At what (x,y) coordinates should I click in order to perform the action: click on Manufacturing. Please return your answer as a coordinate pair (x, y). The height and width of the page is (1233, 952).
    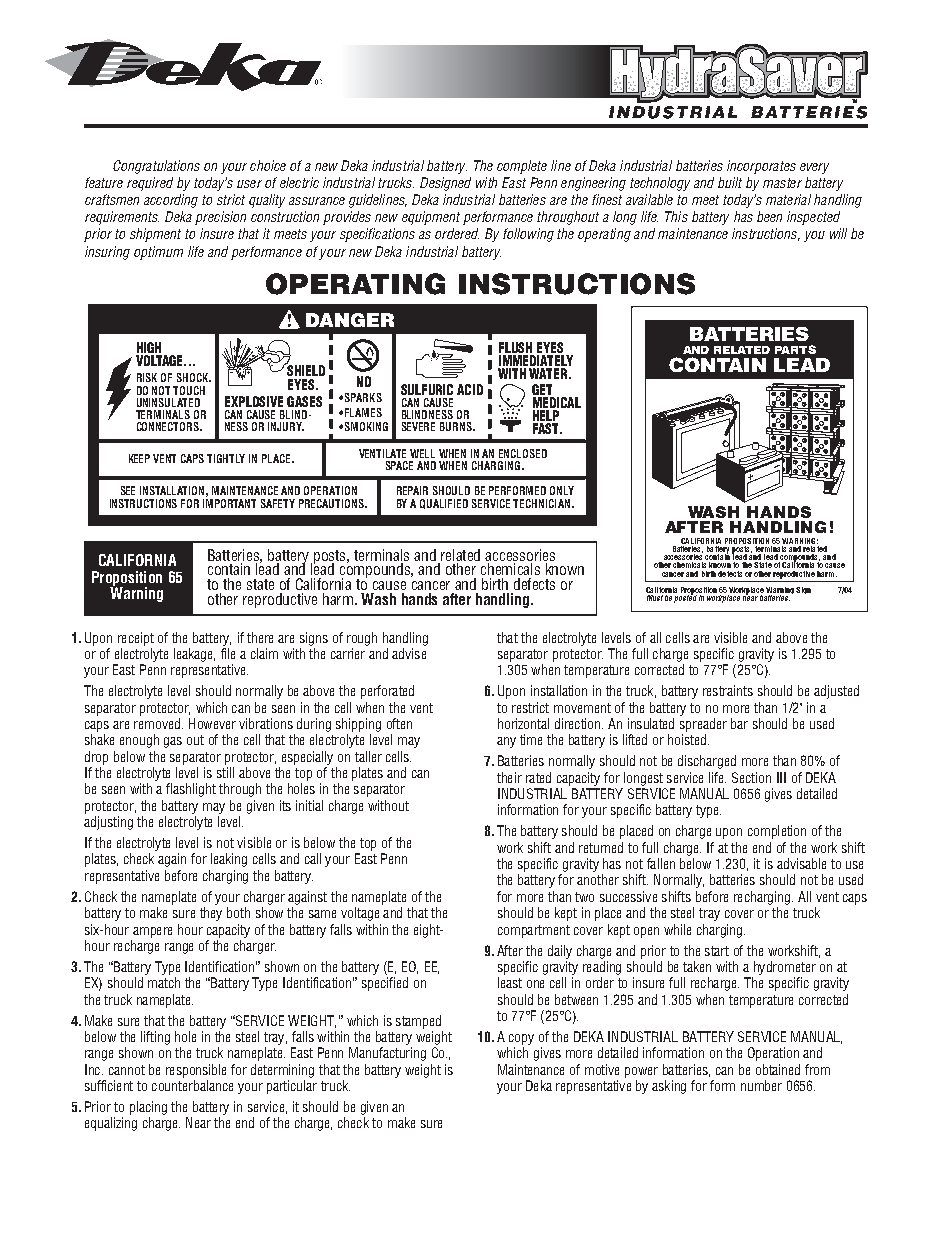
    Looking at the image, I should click on (387, 1054).
